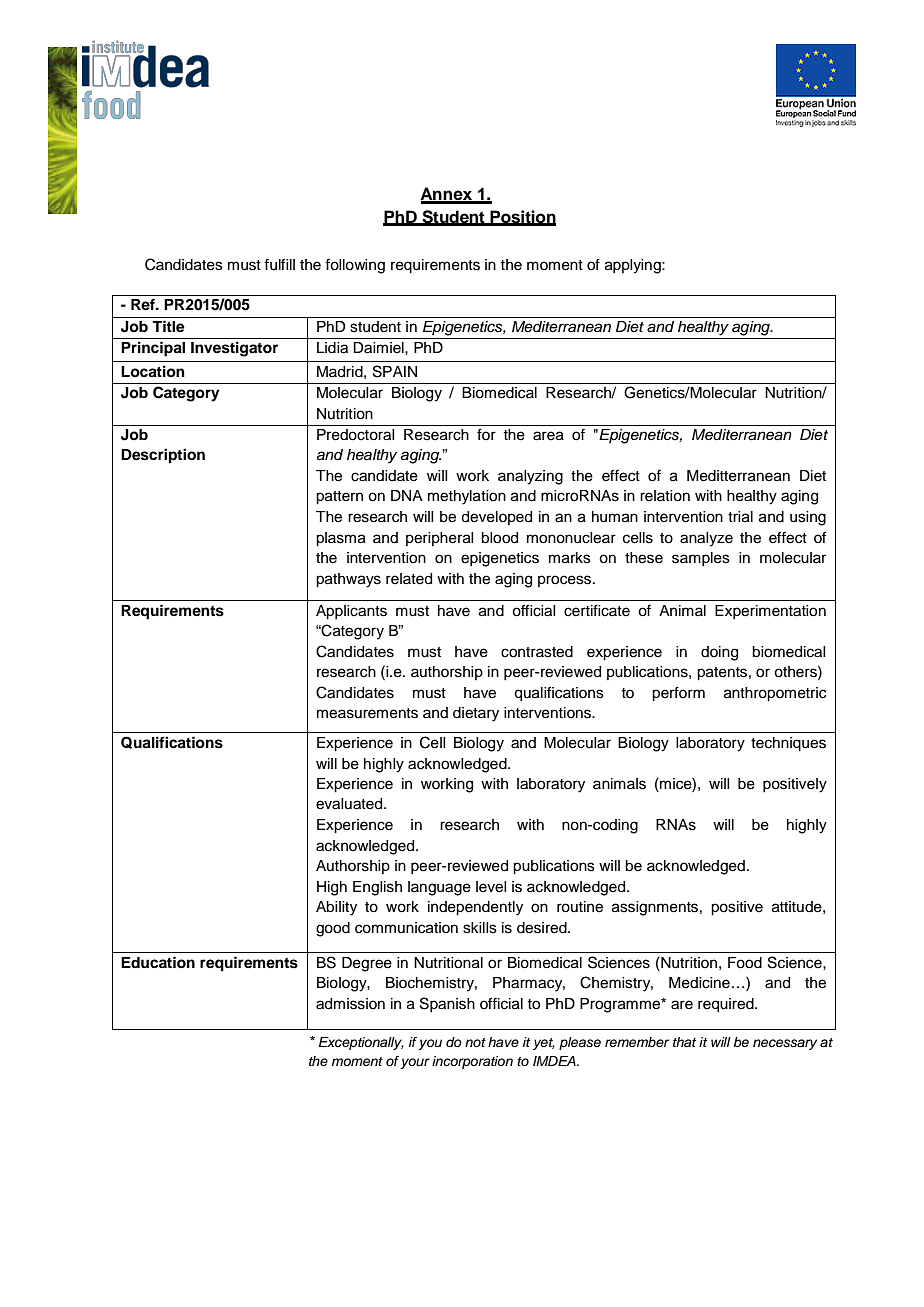 The height and width of the screenshot is (1307, 924). Describe the element at coordinates (350, 804) in the screenshot. I see `evaluated` at that location.
